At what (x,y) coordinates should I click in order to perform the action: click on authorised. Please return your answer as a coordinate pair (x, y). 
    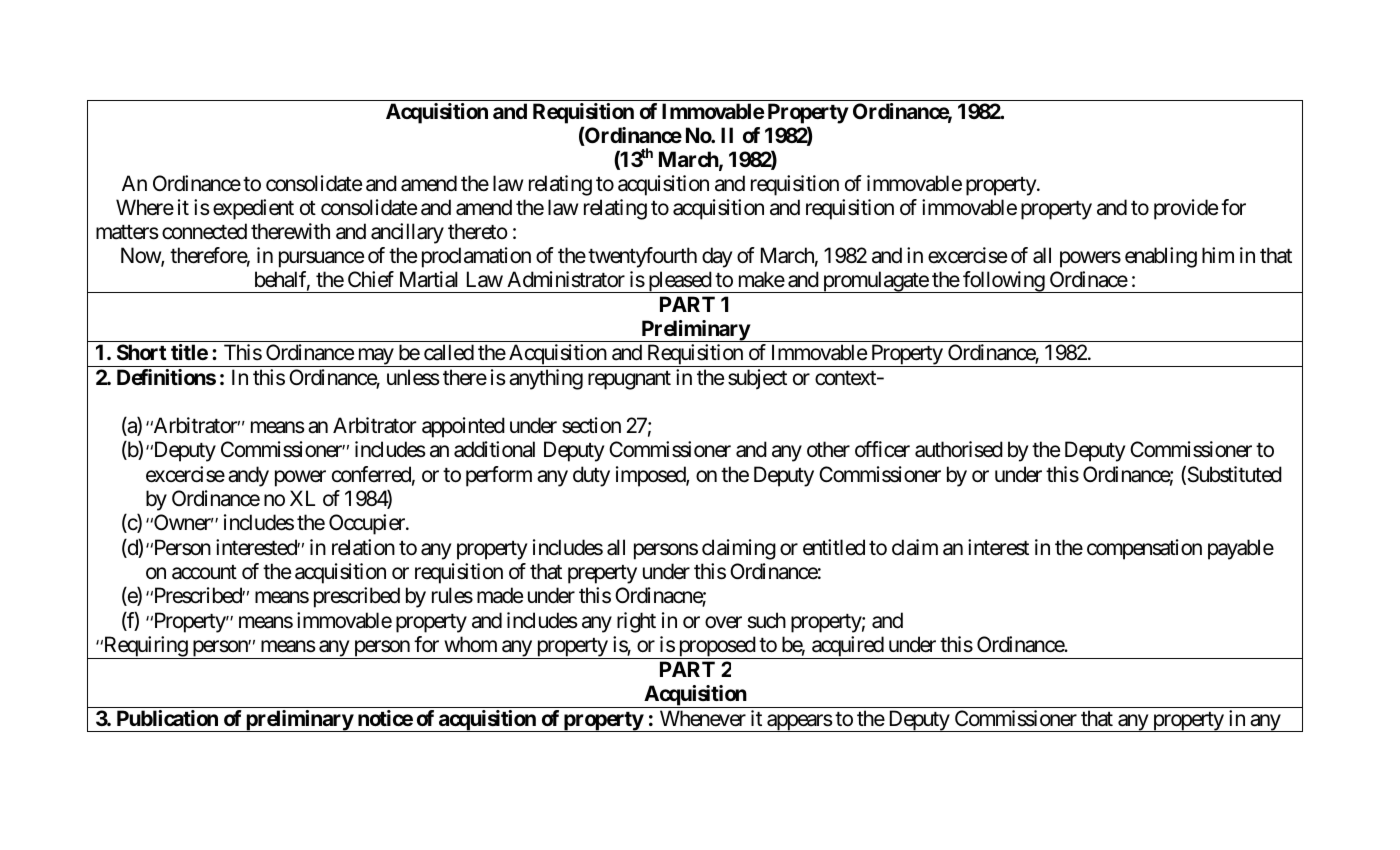
    Looking at the image, I should click on (959, 449).
